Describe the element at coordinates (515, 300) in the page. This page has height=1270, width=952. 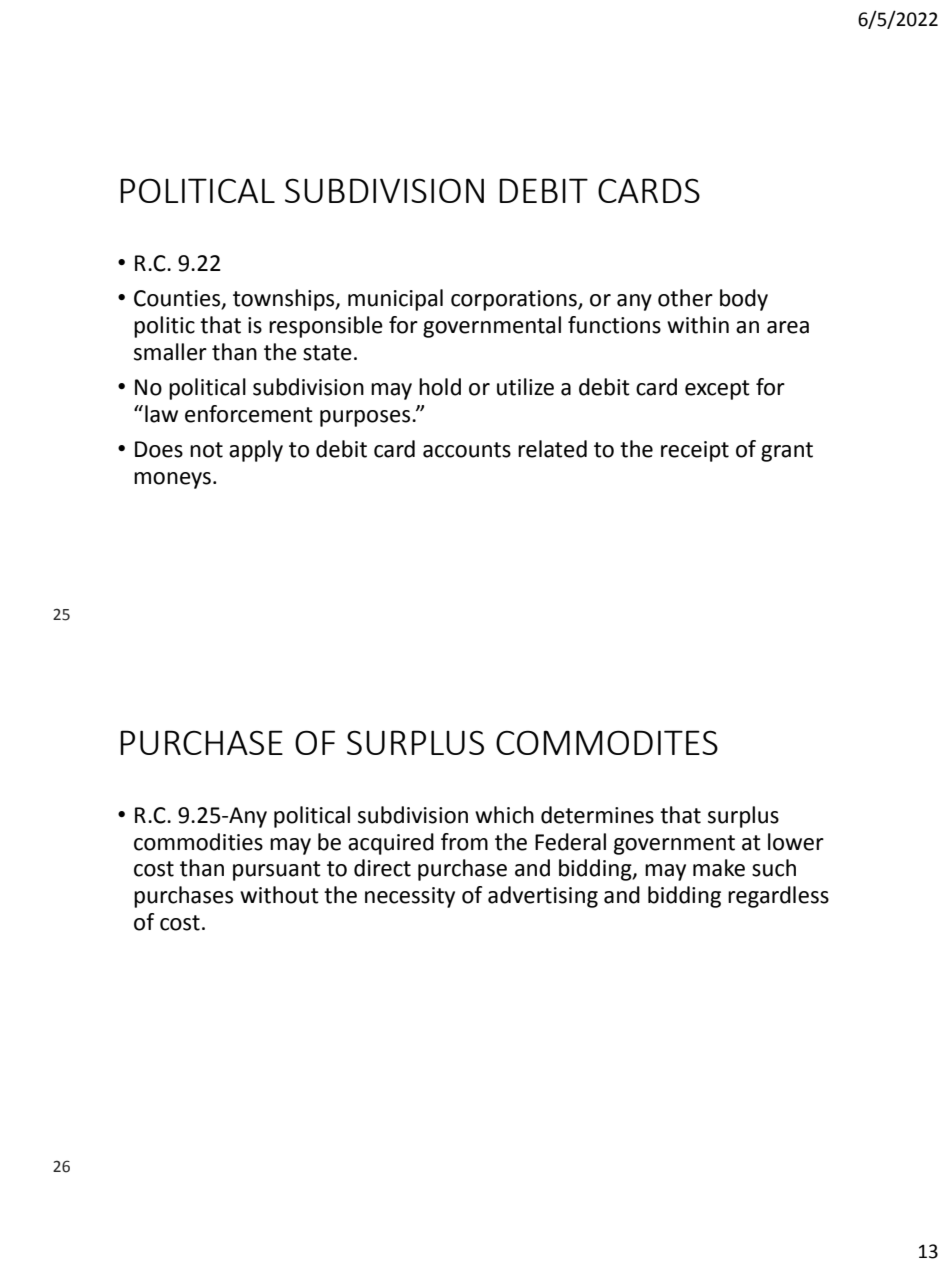
I see `corporations` at that location.
